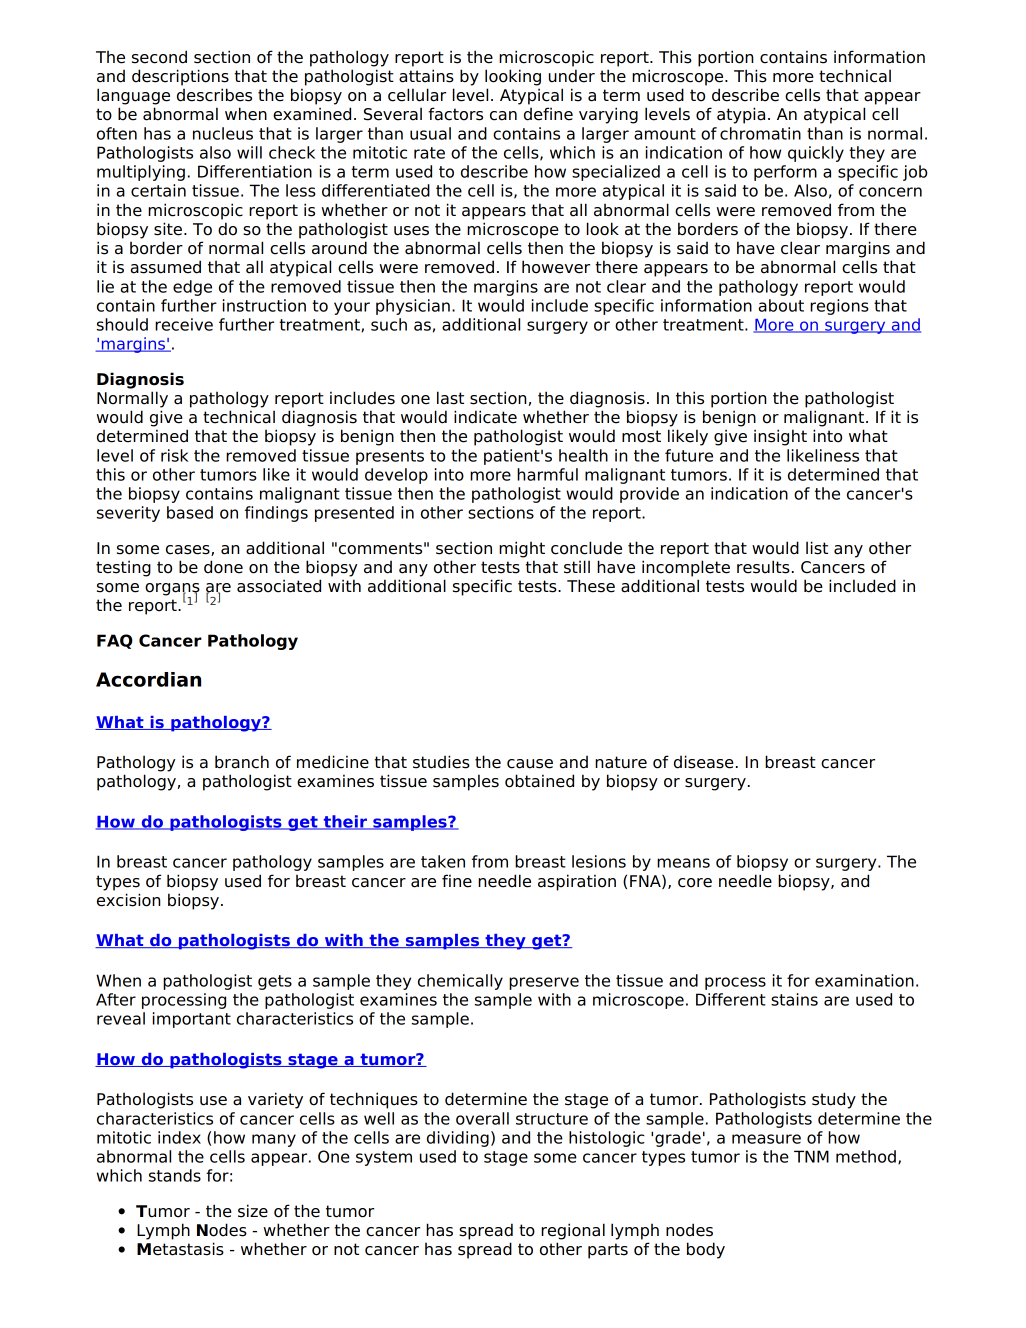 This screenshot has width=1026, height=1328. What do you see at coordinates (128, 900) in the screenshot?
I see `excision` at bounding box center [128, 900].
